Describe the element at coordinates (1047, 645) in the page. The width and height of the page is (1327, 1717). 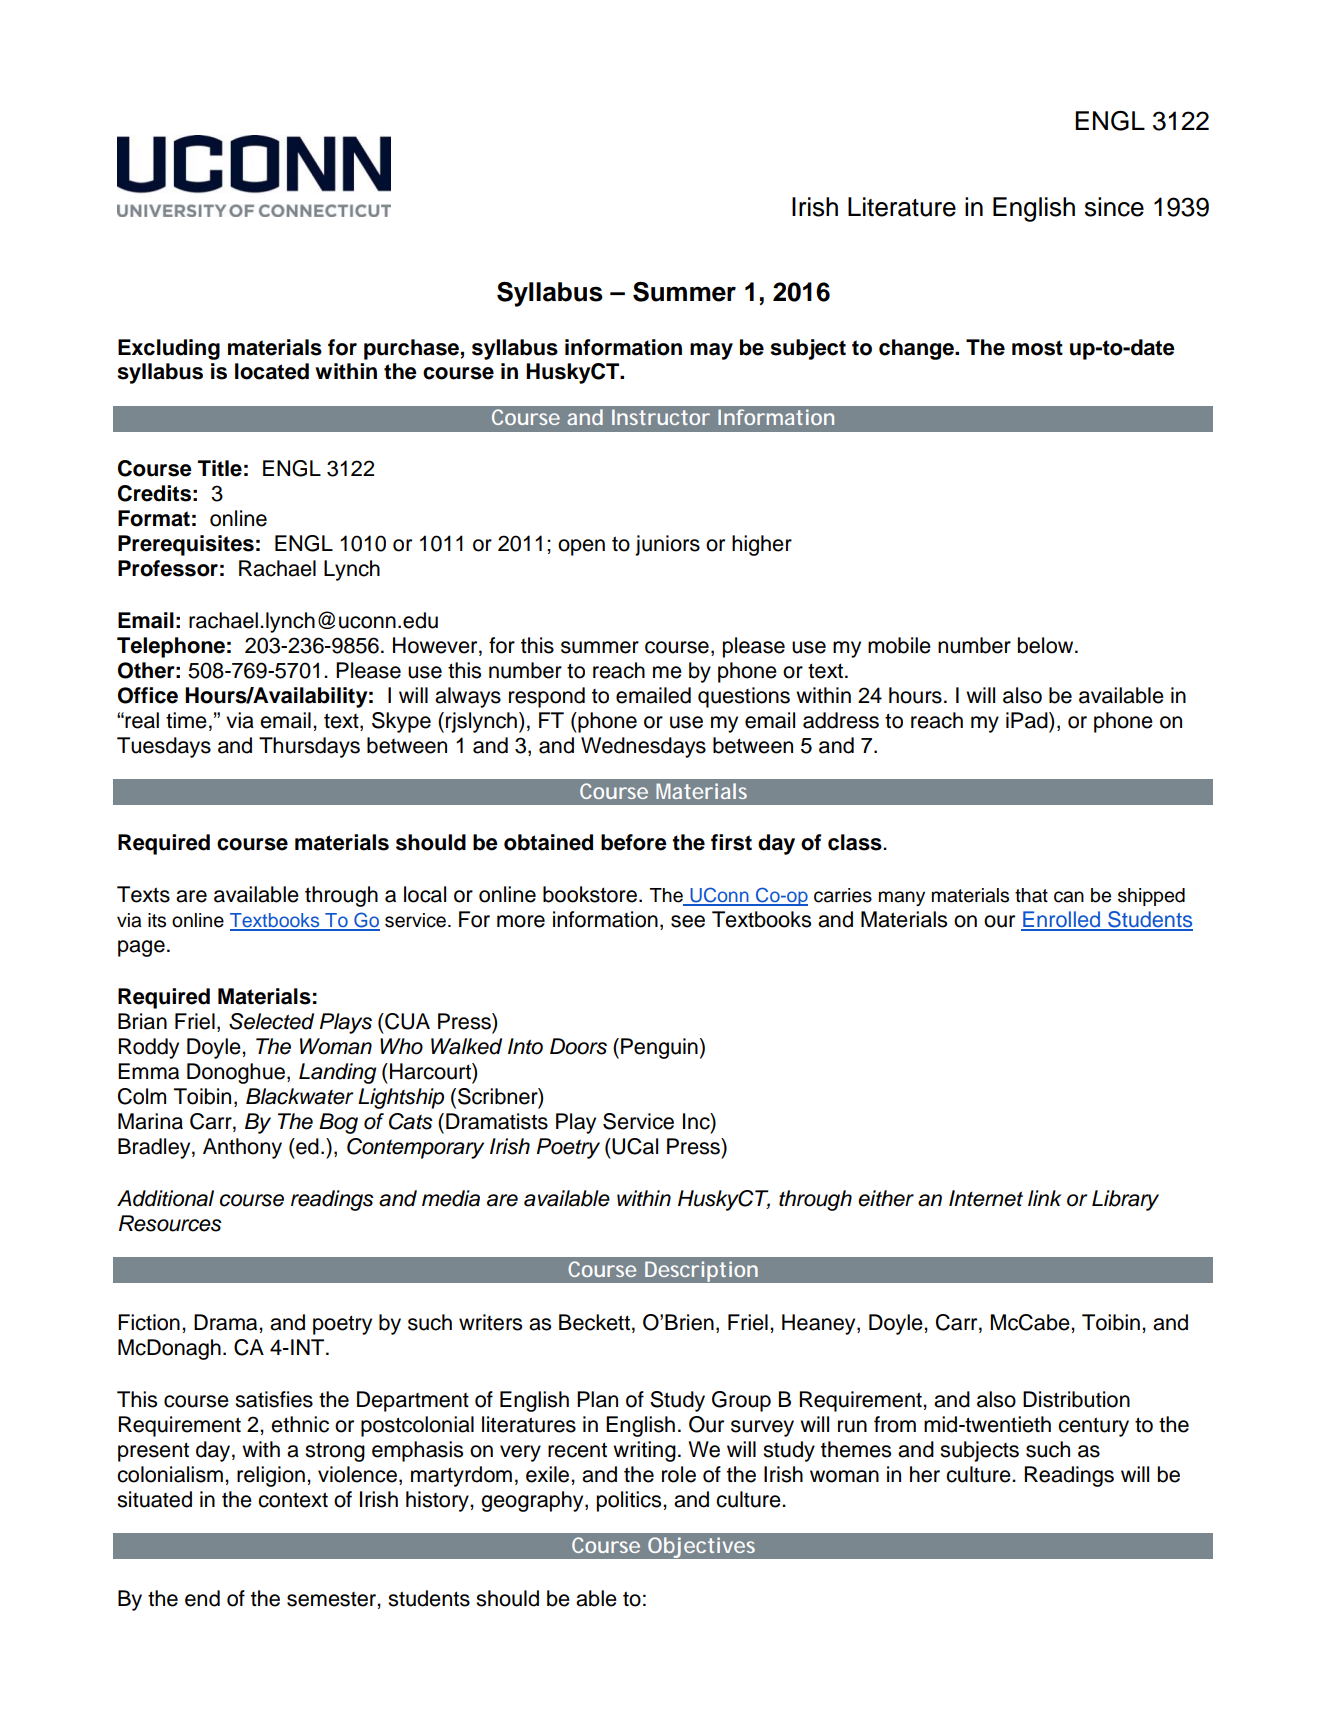
I see `below` at that location.
